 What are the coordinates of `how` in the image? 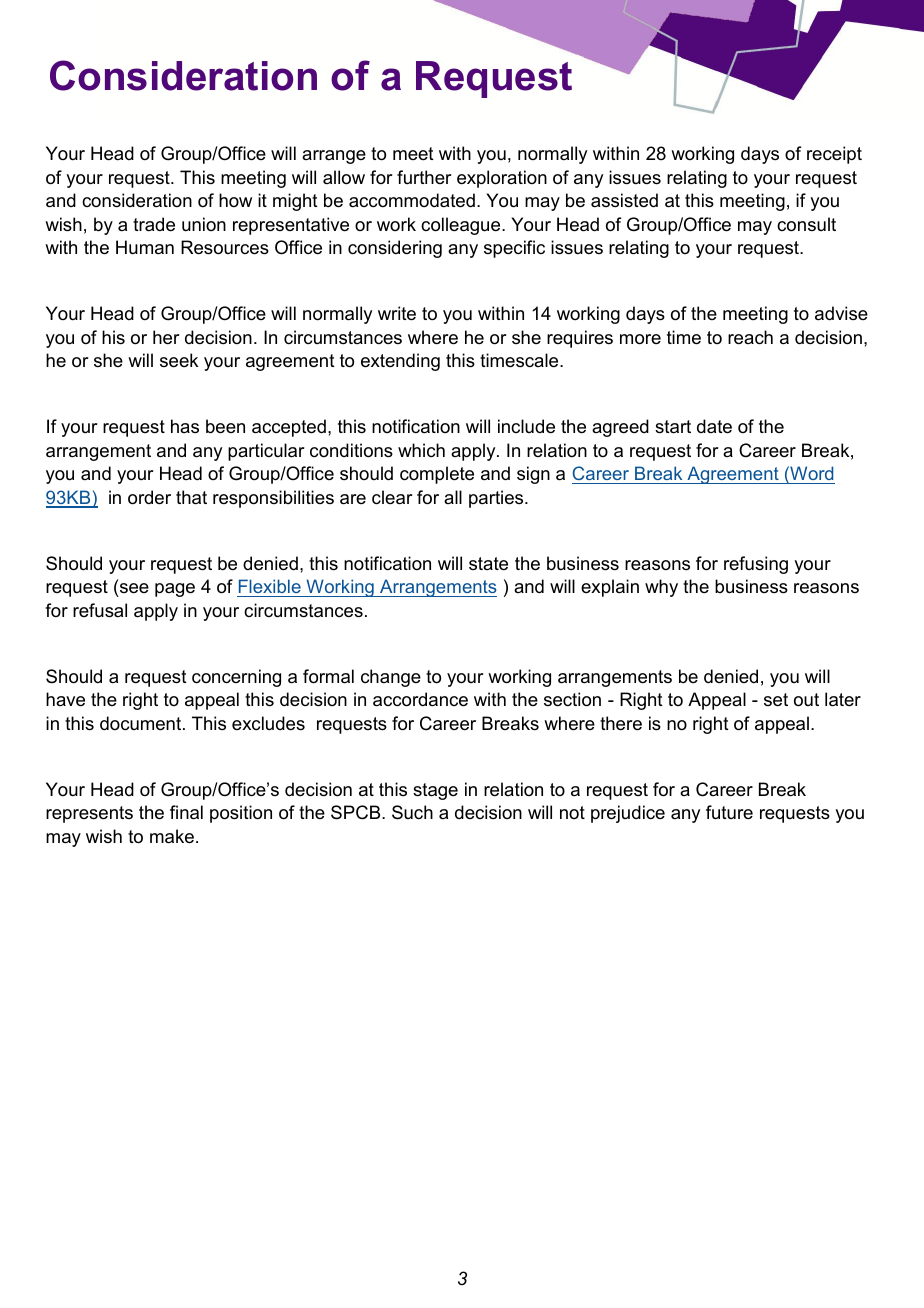 It's located at (235, 200).
